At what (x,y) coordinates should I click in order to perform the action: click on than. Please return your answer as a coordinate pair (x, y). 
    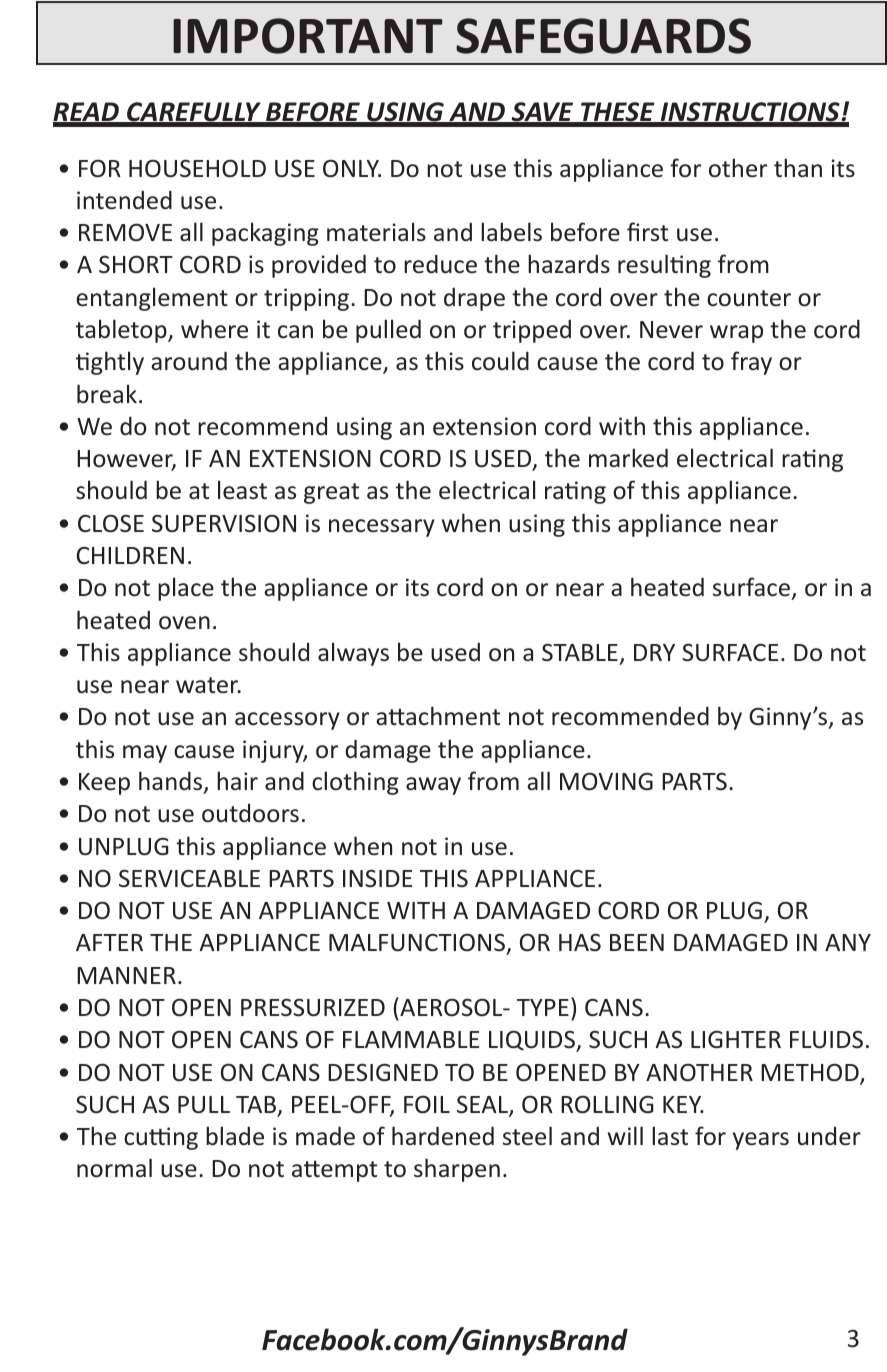
    Looking at the image, I should click on (798, 167).
